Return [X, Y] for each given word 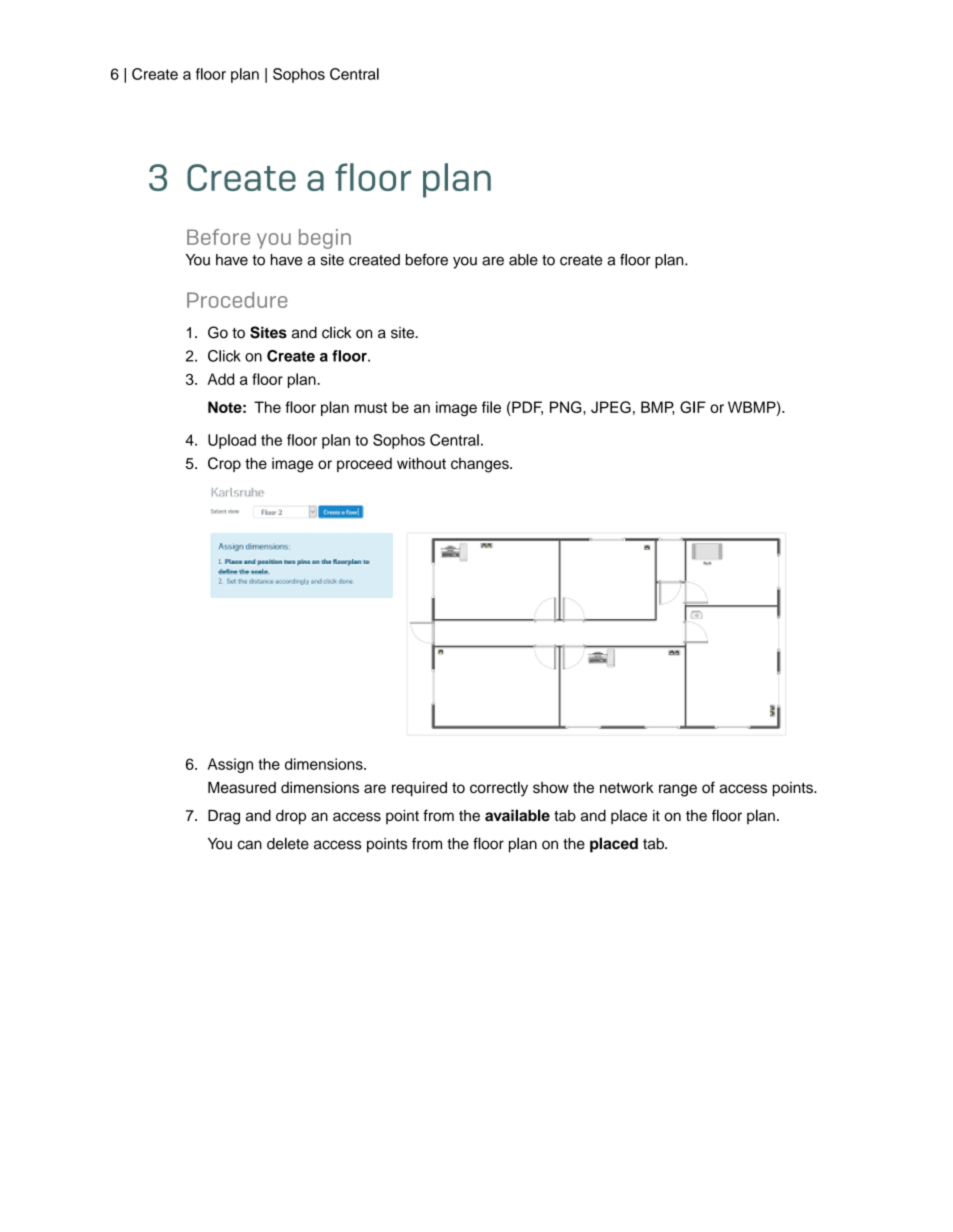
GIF [693, 407]
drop [291, 817]
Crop [224, 464]
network [627, 787]
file [491, 407]
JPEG [611, 407]
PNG [567, 407]
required [419, 789]
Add [220, 379]
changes [481, 465]
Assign [230, 765]
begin [325, 239]
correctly [499, 789]
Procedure [237, 300]
